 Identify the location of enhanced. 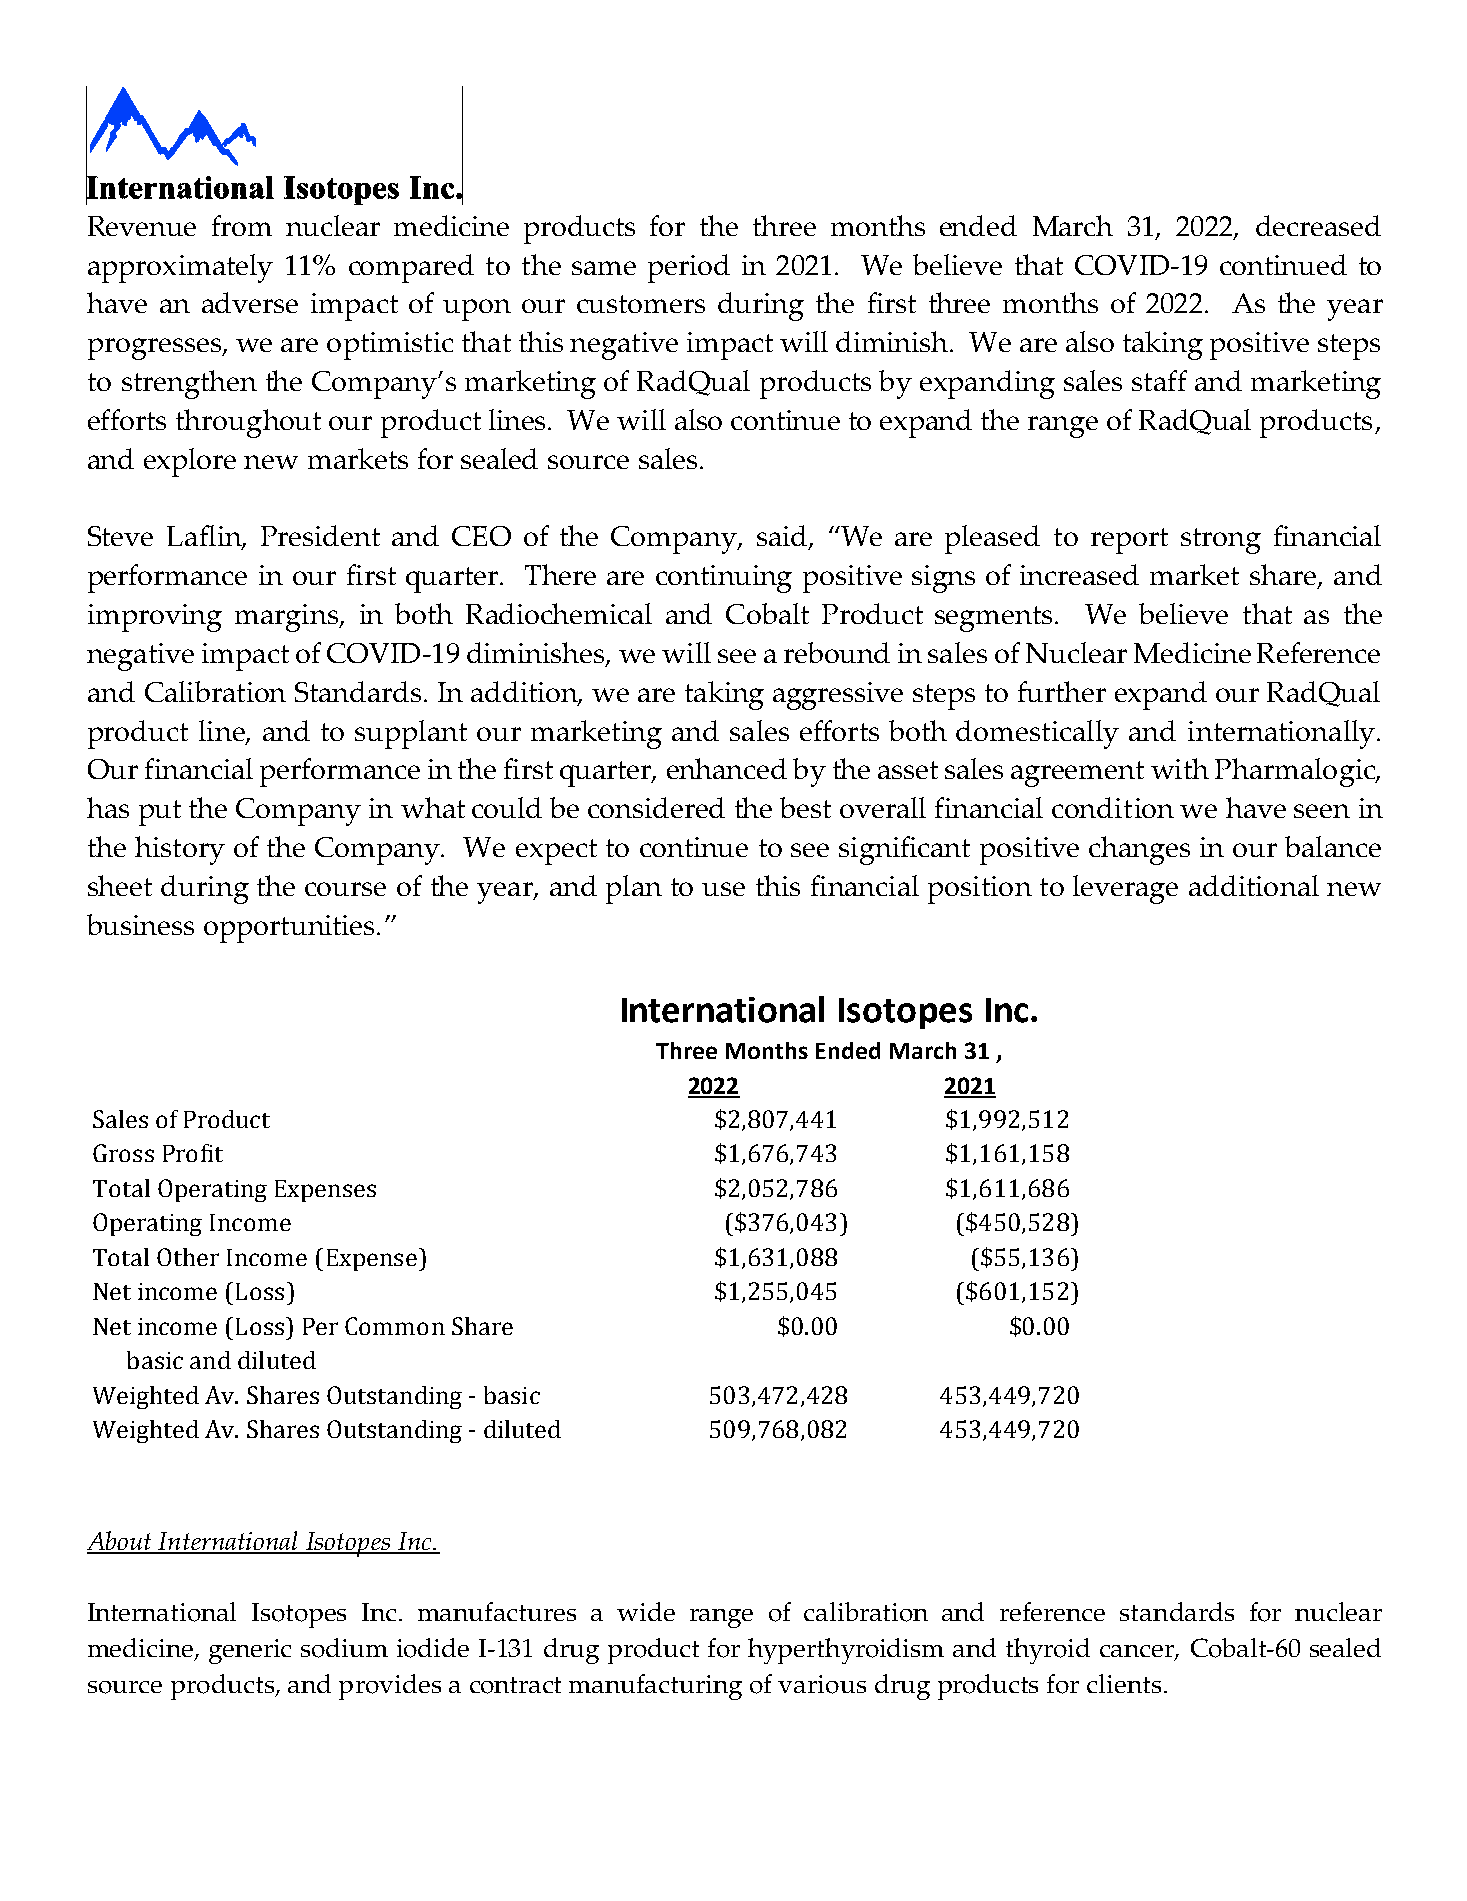
(727, 768).
